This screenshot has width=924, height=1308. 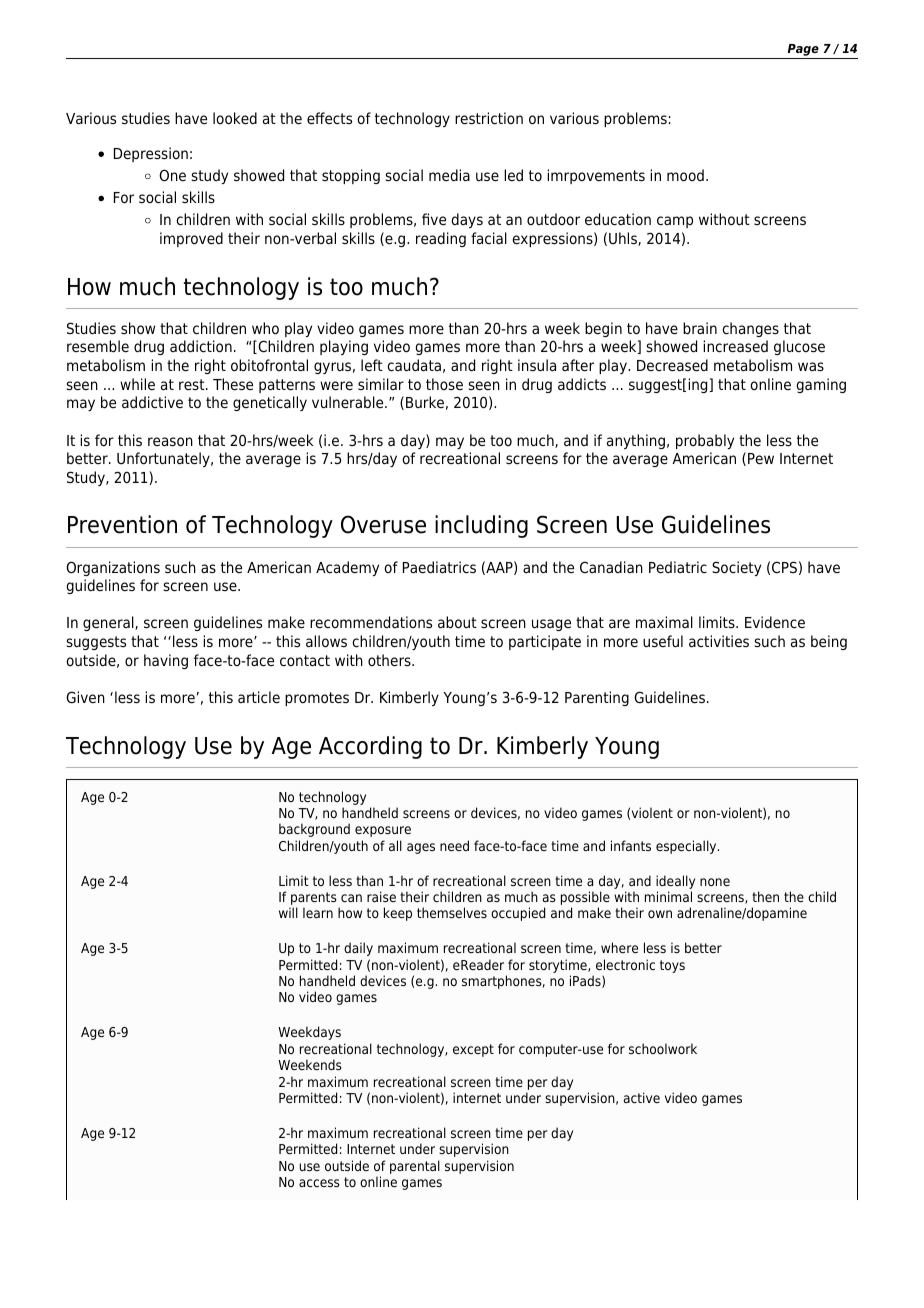 I want to click on access, so click(x=319, y=1183).
